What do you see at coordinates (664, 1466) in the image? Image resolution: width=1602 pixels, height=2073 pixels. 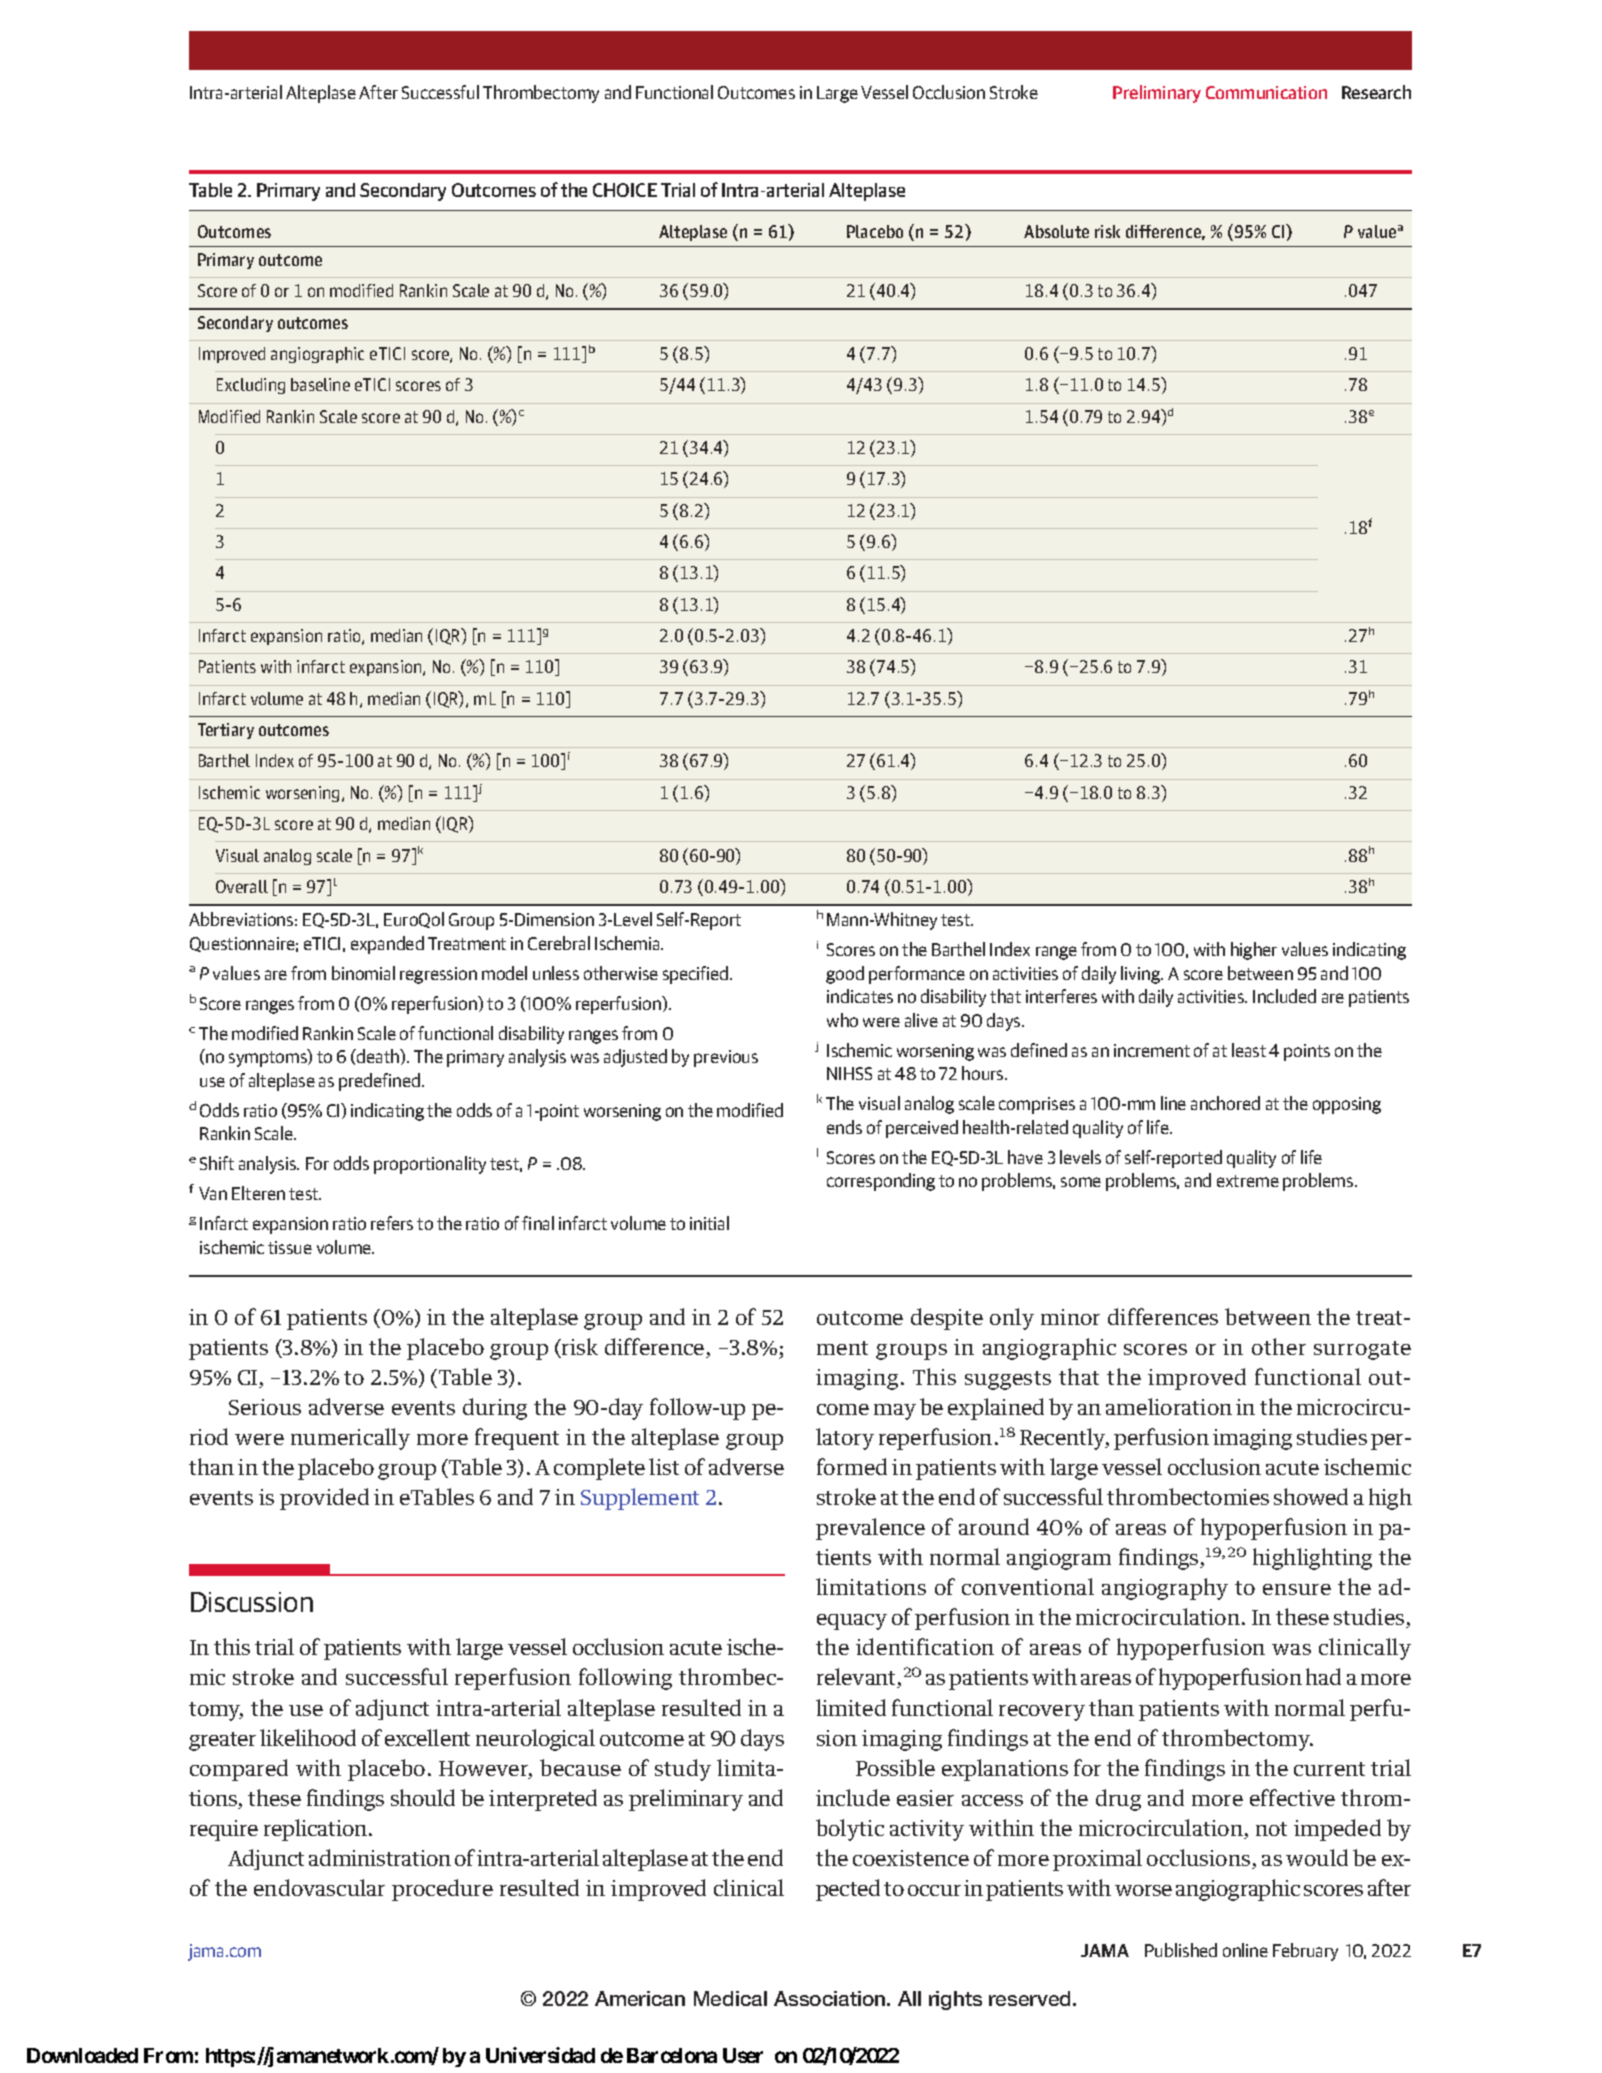 I see `list` at bounding box center [664, 1466].
